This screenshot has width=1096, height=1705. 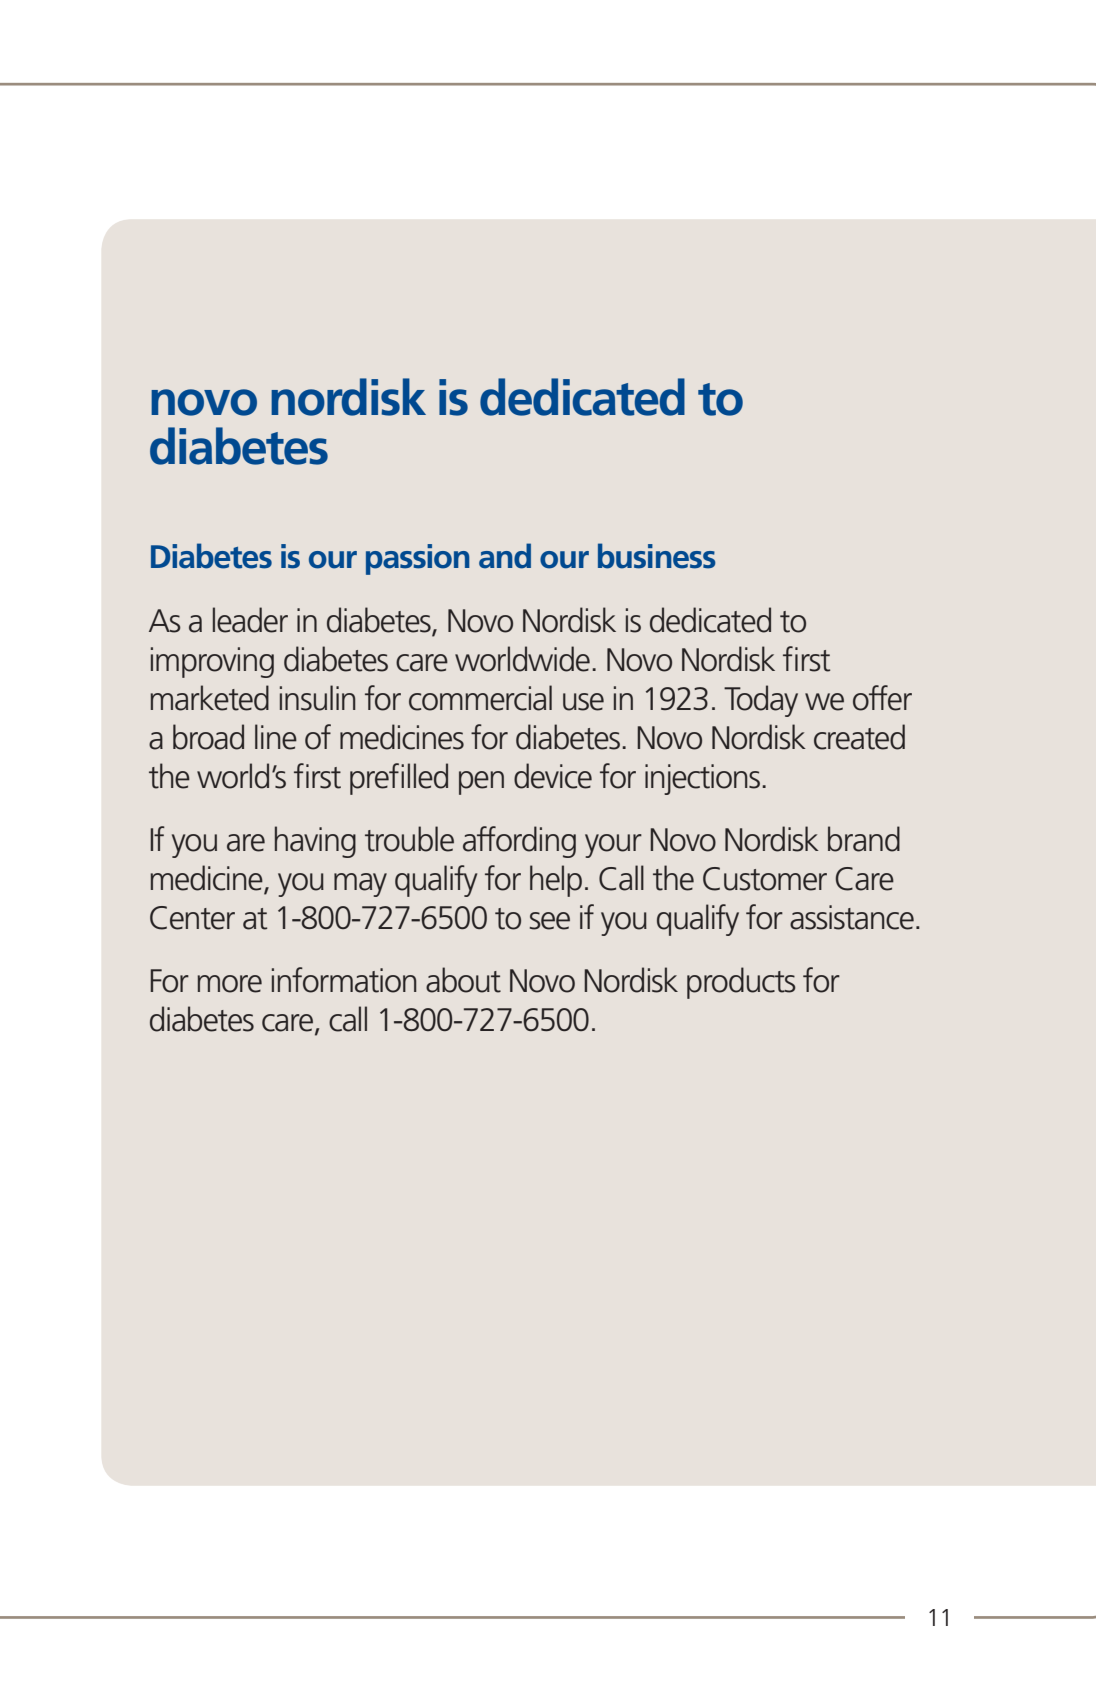 I want to click on passion, so click(x=418, y=559).
